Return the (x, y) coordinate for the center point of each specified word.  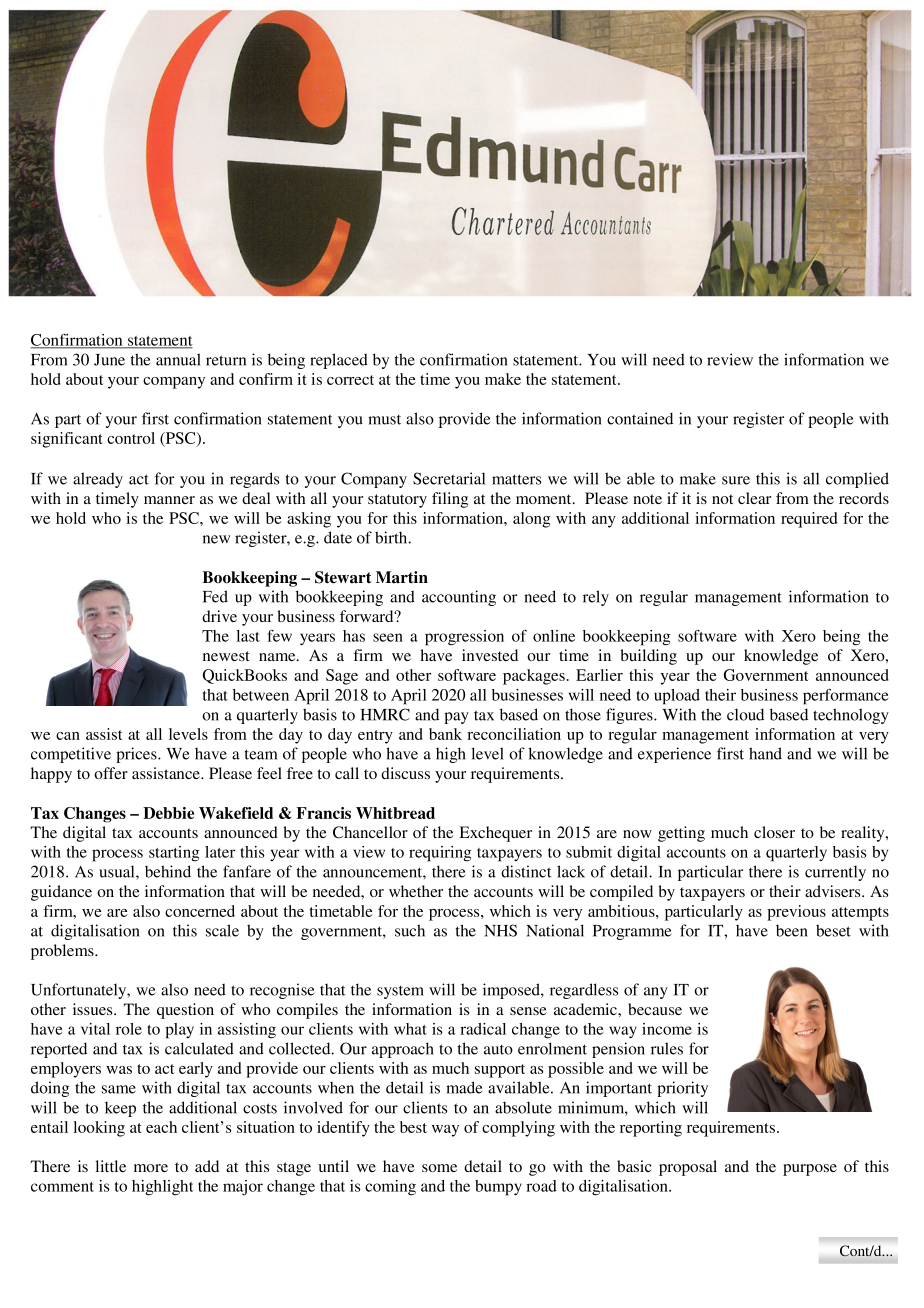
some (439, 1168)
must (384, 420)
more (151, 1168)
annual (178, 359)
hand (765, 753)
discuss (405, 773)
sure (736, 480)
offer (111, 773)
